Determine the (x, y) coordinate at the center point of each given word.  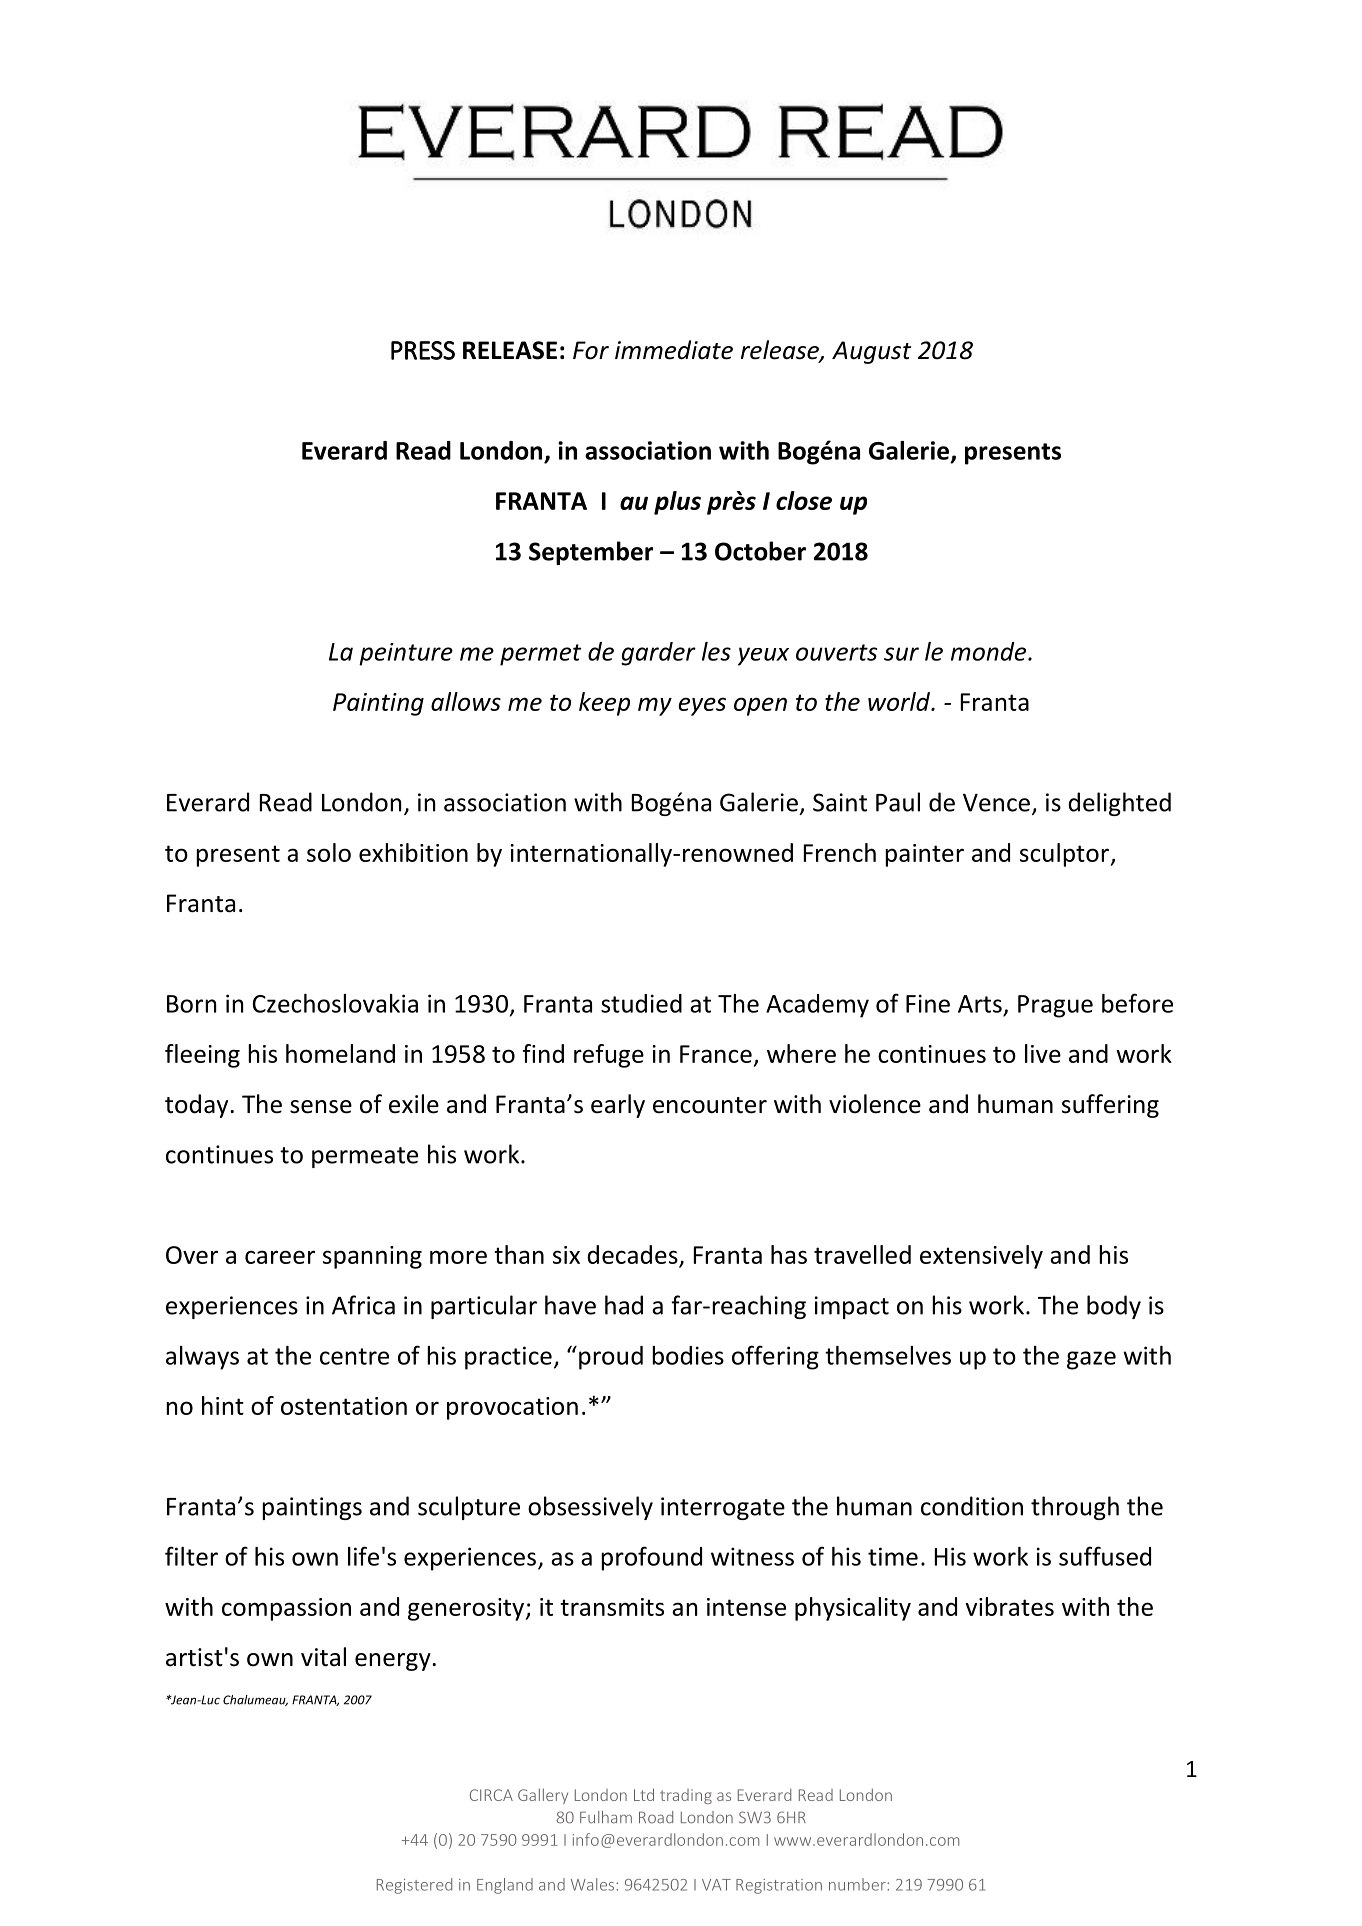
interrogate (723, 1508)
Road (656, 1817)
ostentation (344, 1406)
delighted (1119, 804)
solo (329, 852)
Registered (414, 1886)
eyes (702, 706)
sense (321, 1107)
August (871, 352)
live (1043, 1053)
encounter (710, 1105)
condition (972, 1506)
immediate (674, 350)
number (858, 1884)
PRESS (423, 350)
